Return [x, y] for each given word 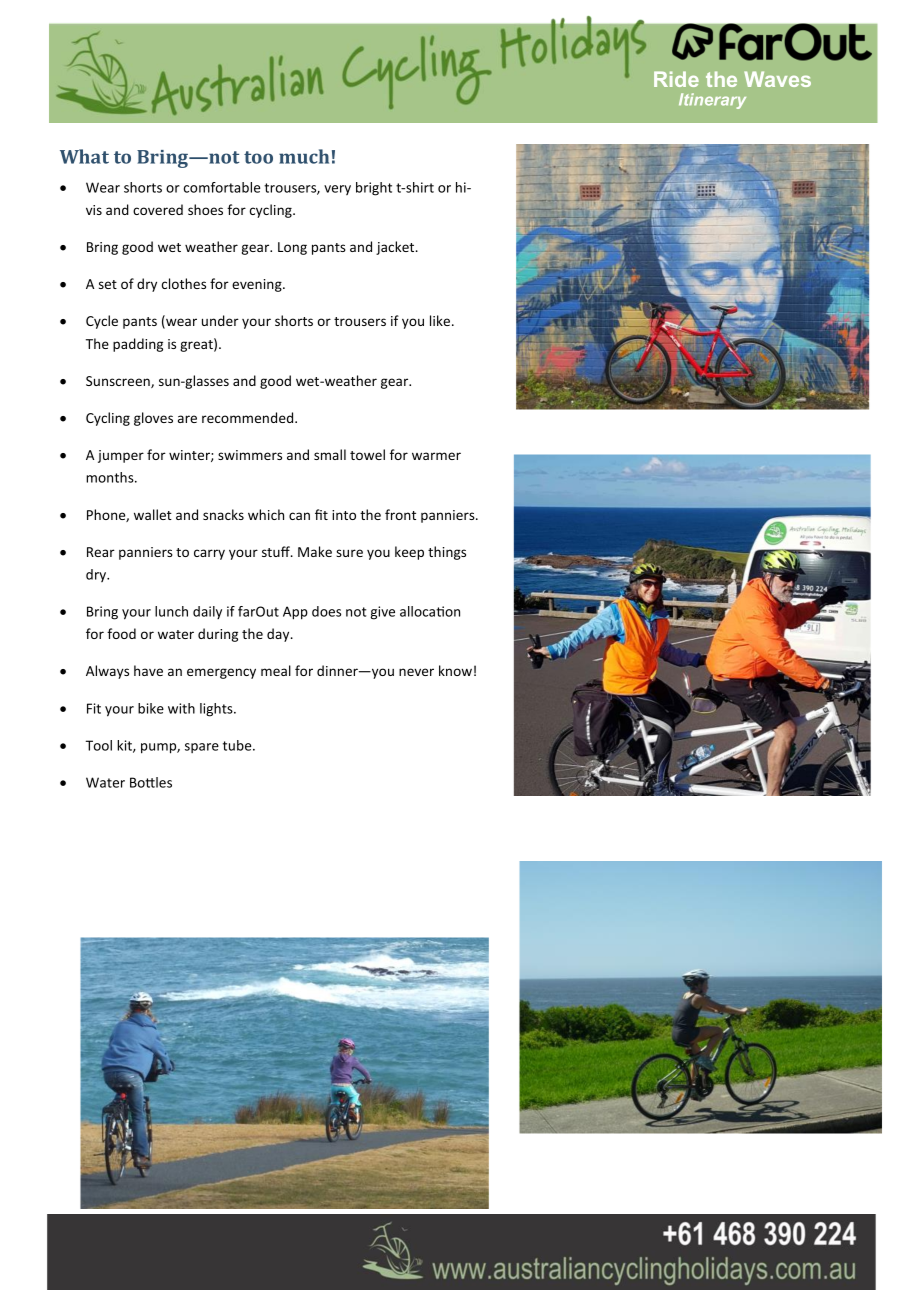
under [220, 320]
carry [209, 554]
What [84, 156]
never [416, 672]
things [447, 553]
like [440, 320]
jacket [396, 248]
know [455, 670]
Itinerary [712, 101]
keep [409, 553]
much [304, 156]
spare [202, 748]
